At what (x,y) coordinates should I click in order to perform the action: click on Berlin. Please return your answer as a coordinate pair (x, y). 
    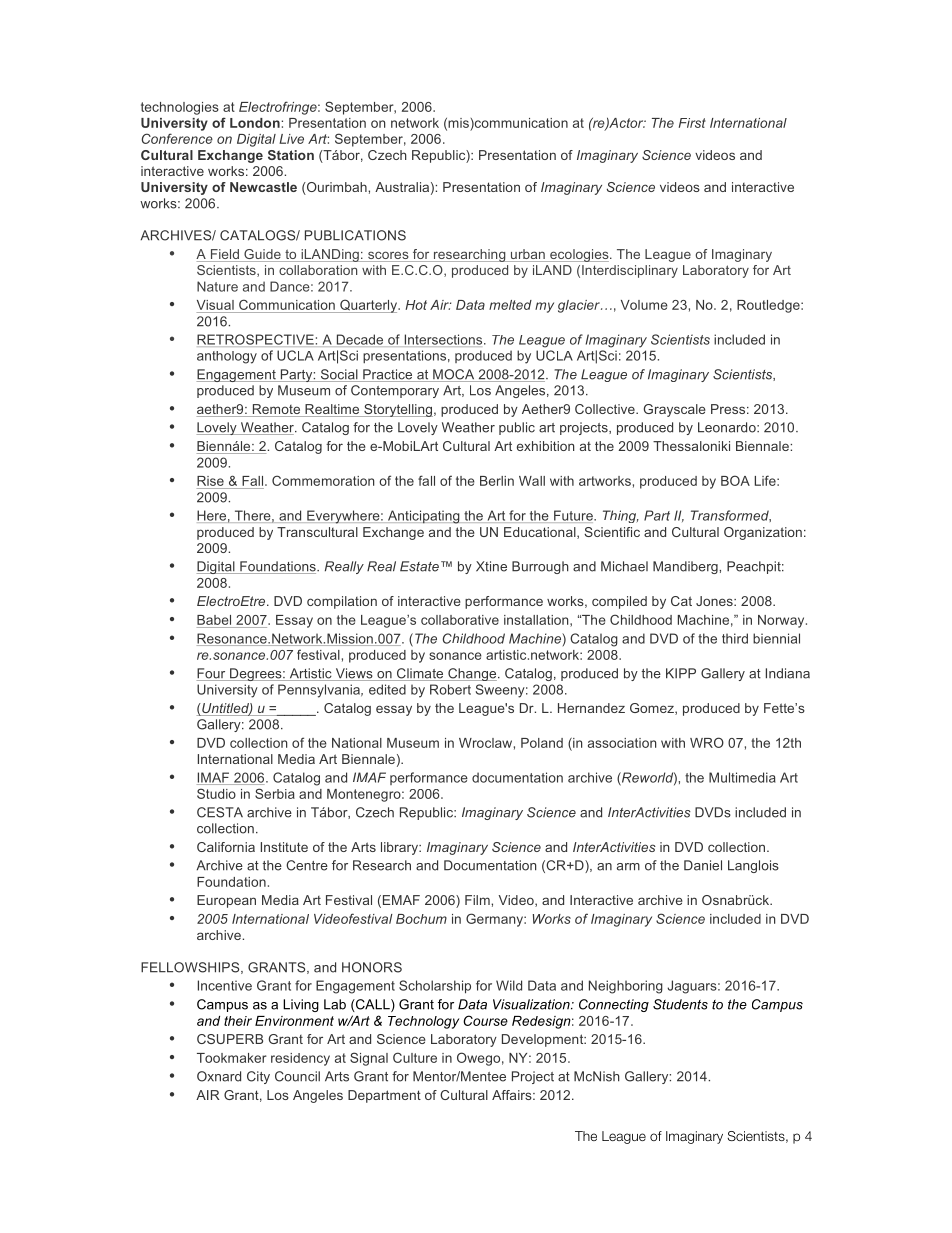
    Looking at the image, I should click on (497, 481).
